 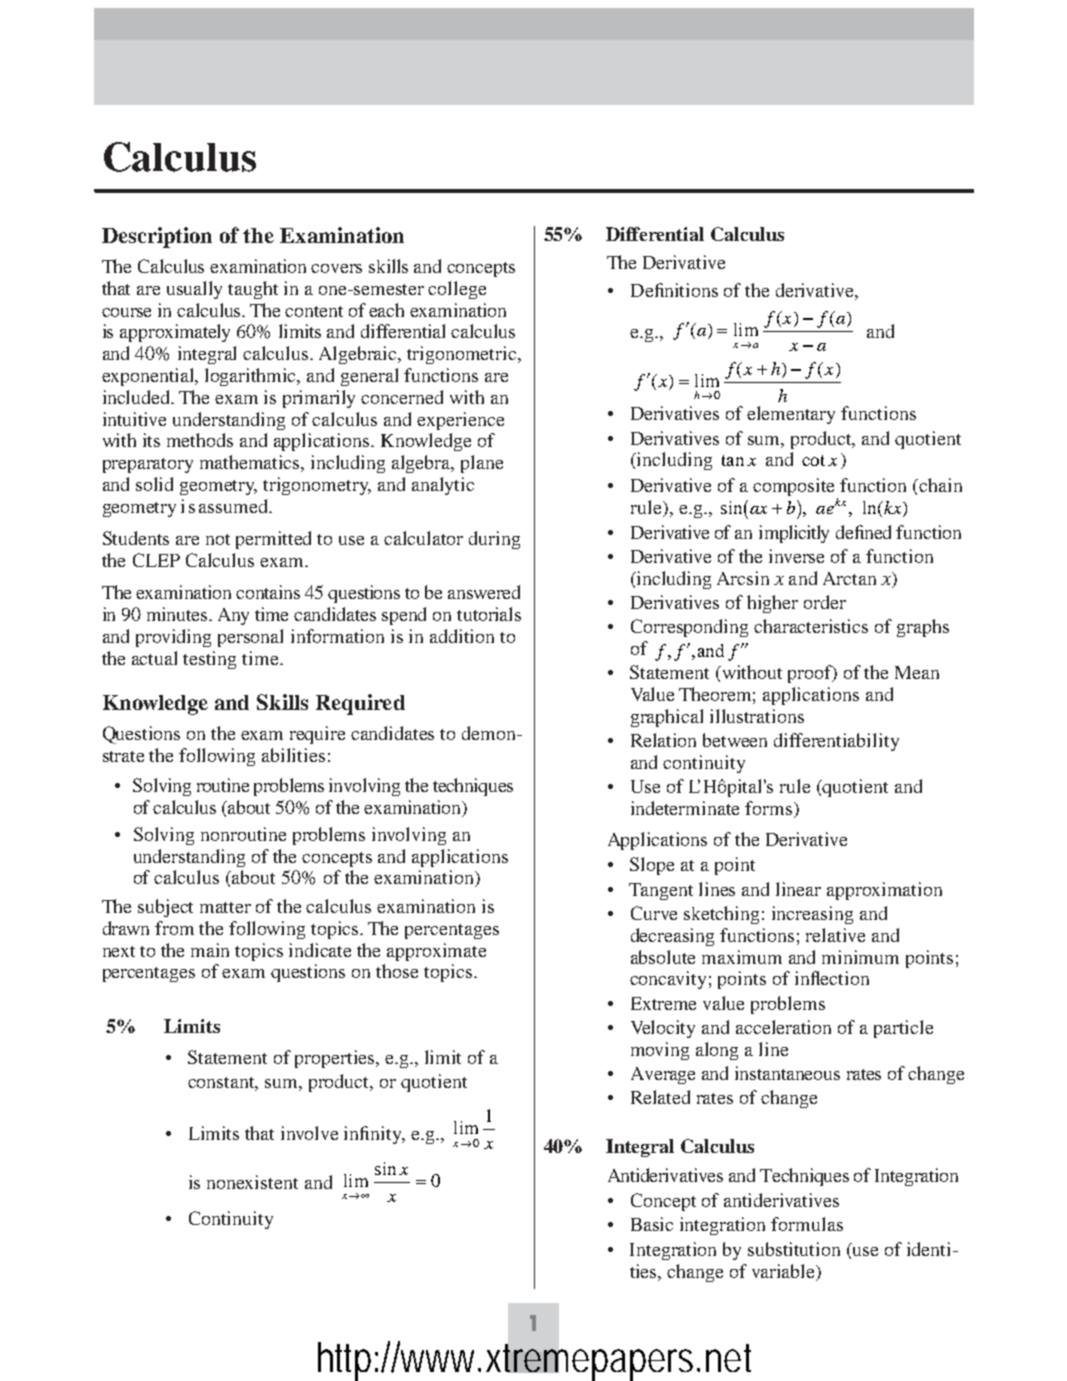 I want to click on matter, so click(x=225, y=907).
